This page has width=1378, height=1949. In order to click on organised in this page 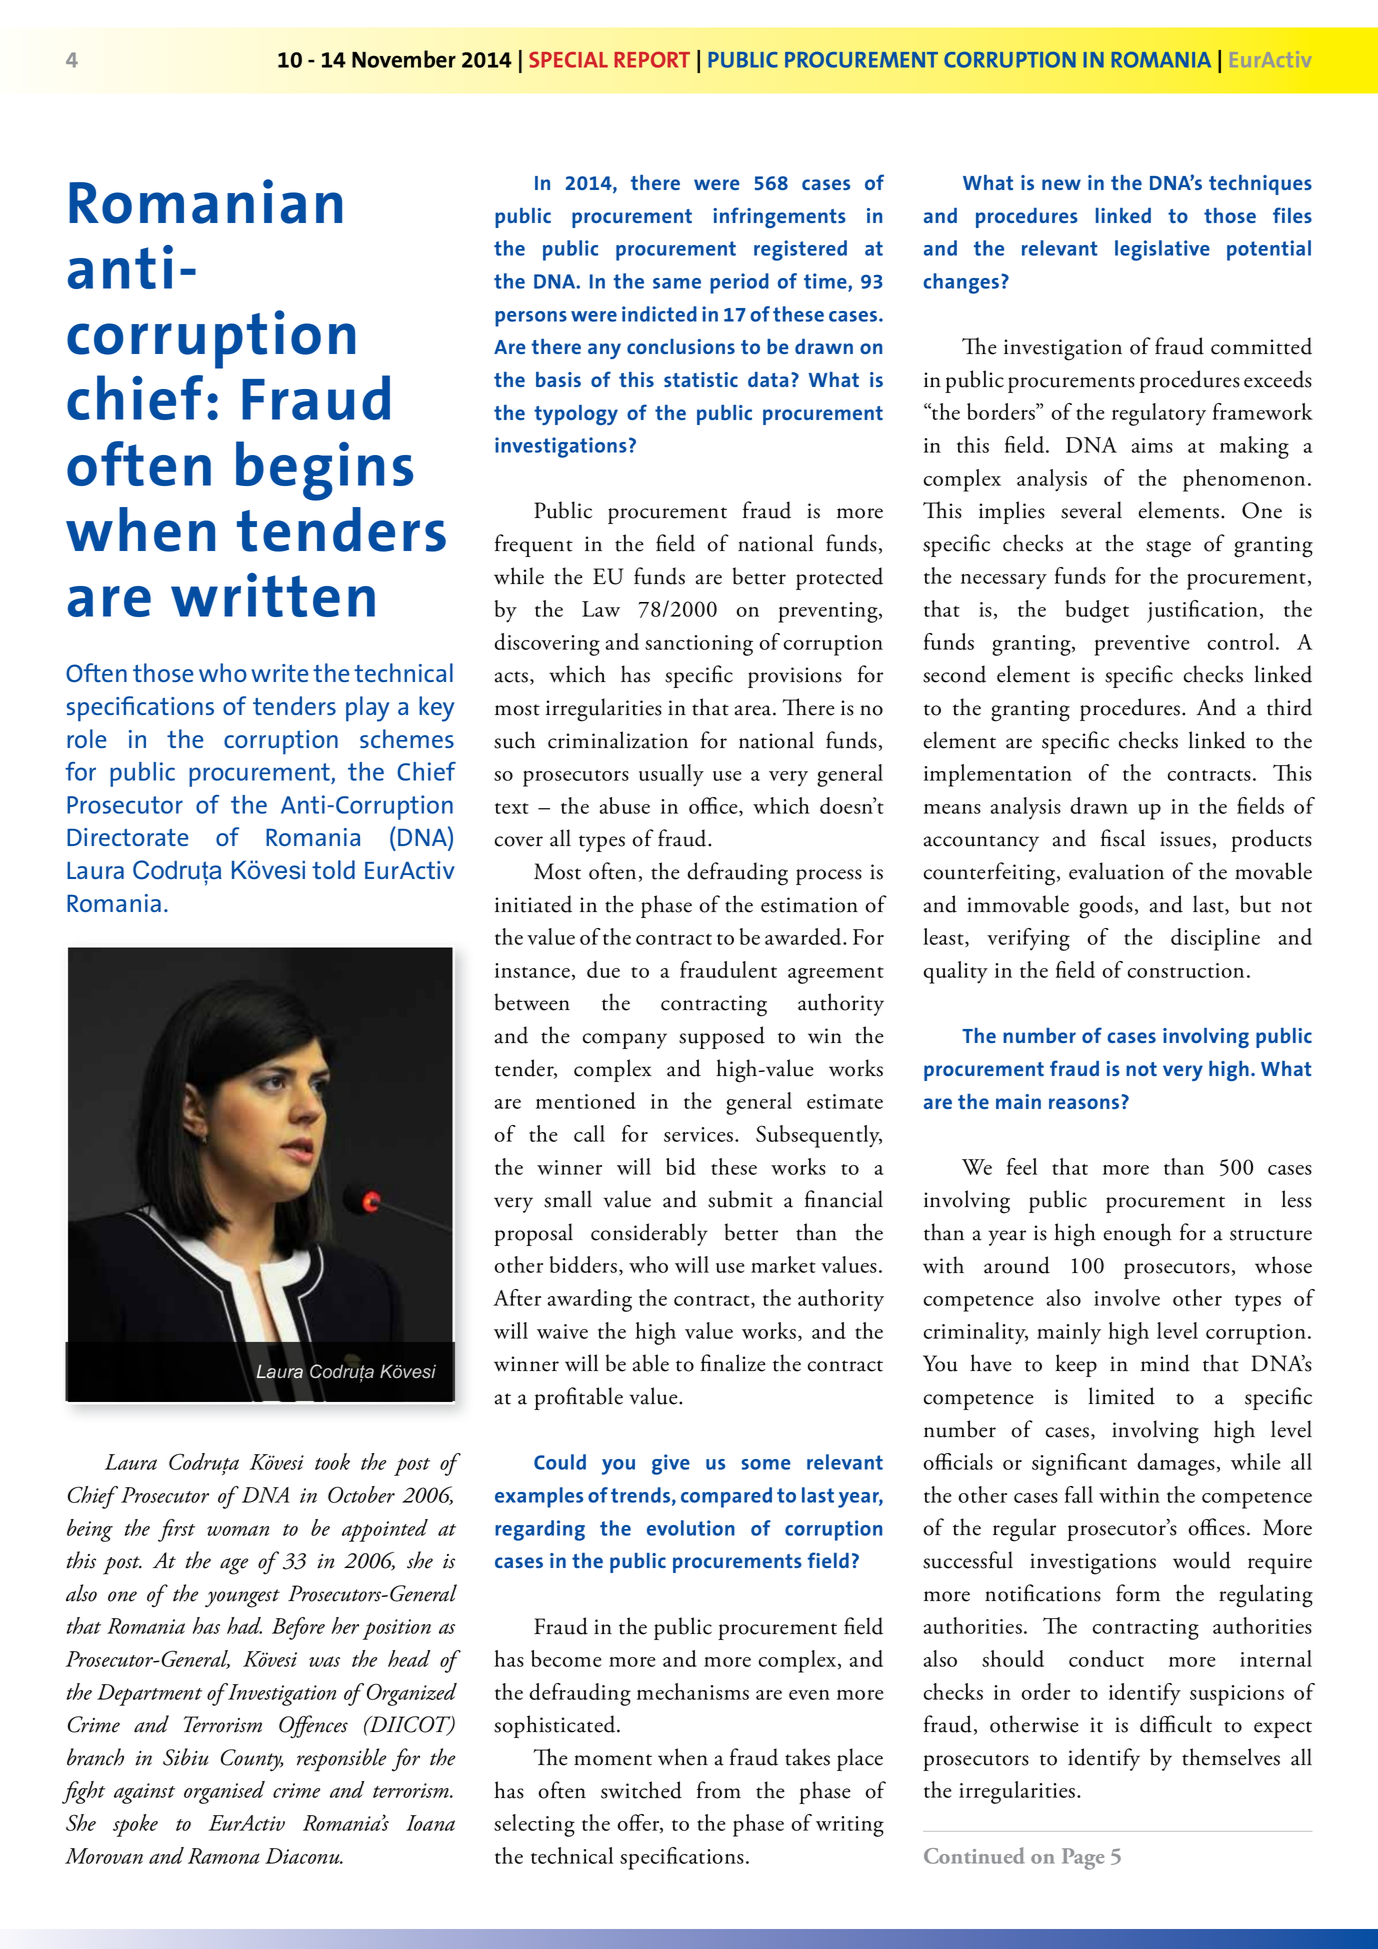, I will do `click(224, 1792)`.
